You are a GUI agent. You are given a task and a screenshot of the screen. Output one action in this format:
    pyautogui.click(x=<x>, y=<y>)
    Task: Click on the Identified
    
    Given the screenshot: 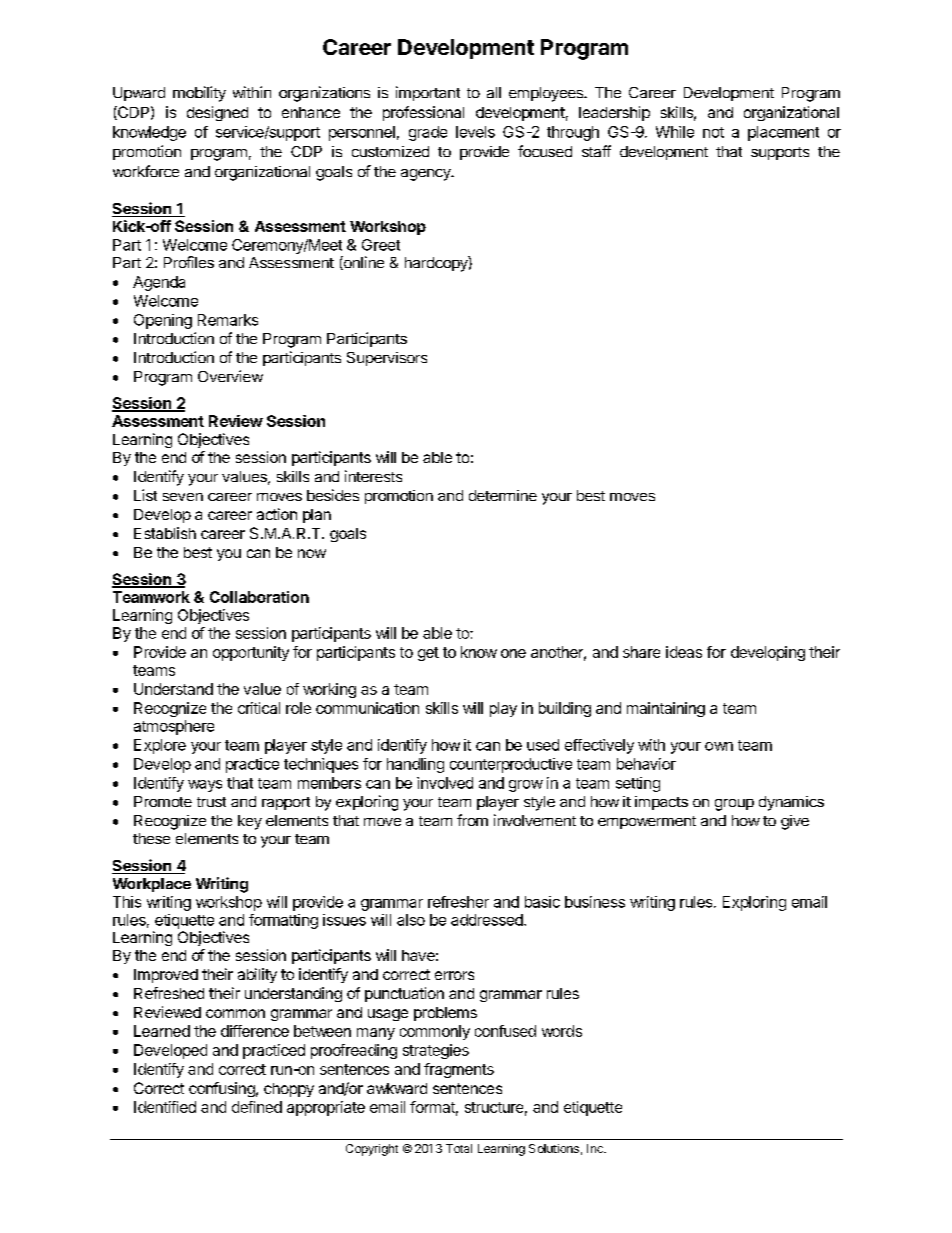 What is the action you would take?
    pyautogui.click(x=165, y=1107)
